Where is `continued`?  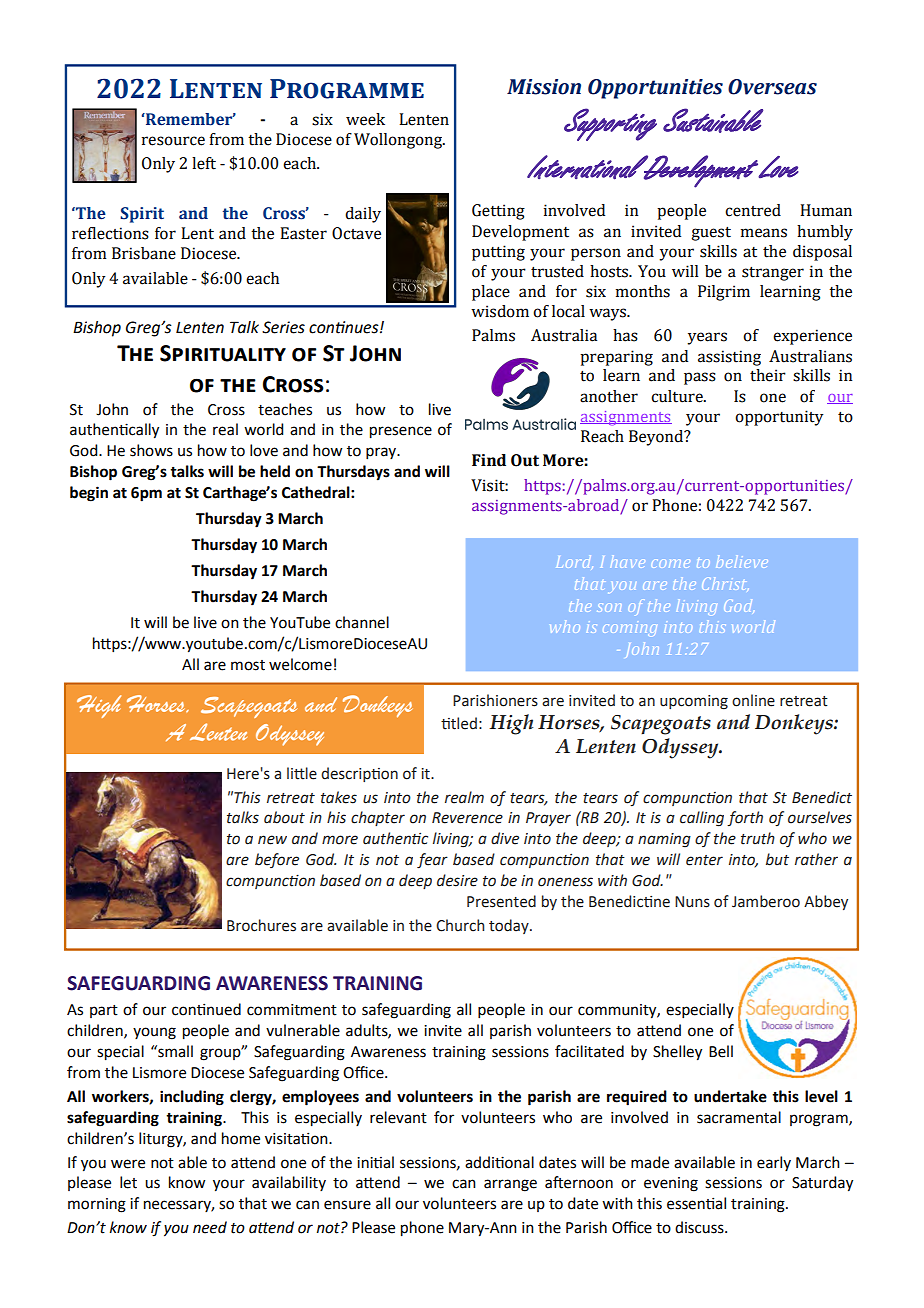 continued is located at coordinates (206, 1009).
